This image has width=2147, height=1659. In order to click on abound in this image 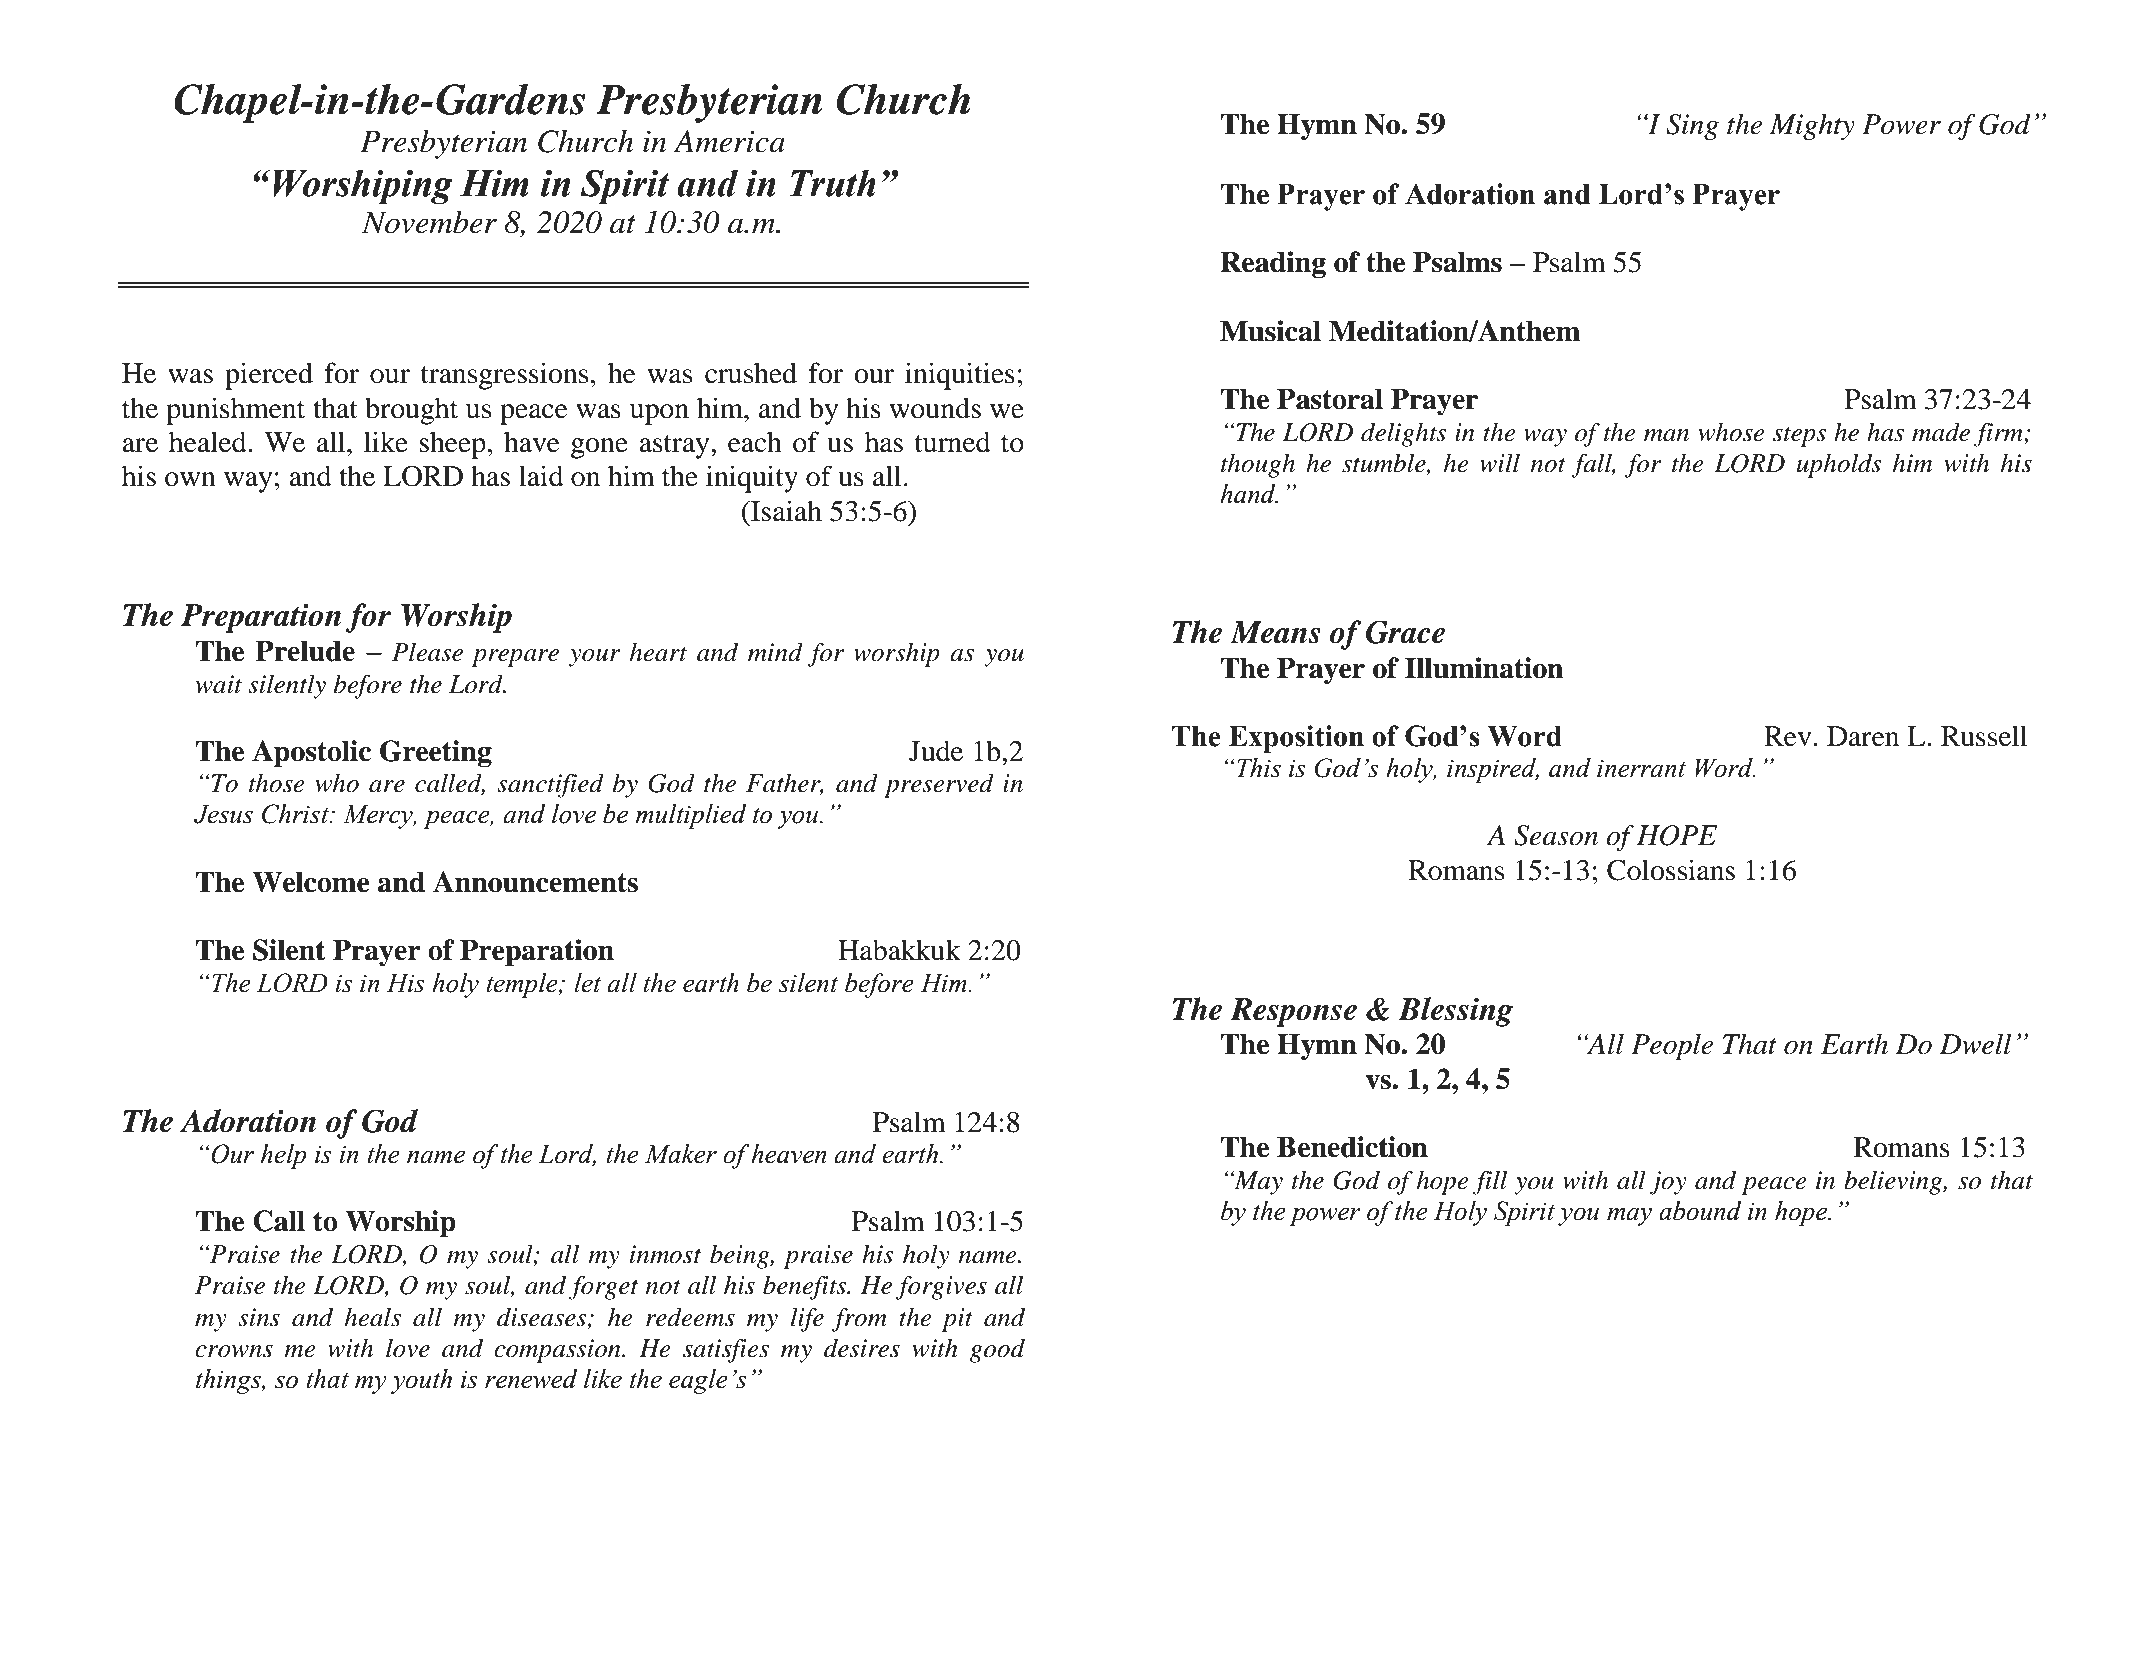, I will do `click(1700, 1211)`.
